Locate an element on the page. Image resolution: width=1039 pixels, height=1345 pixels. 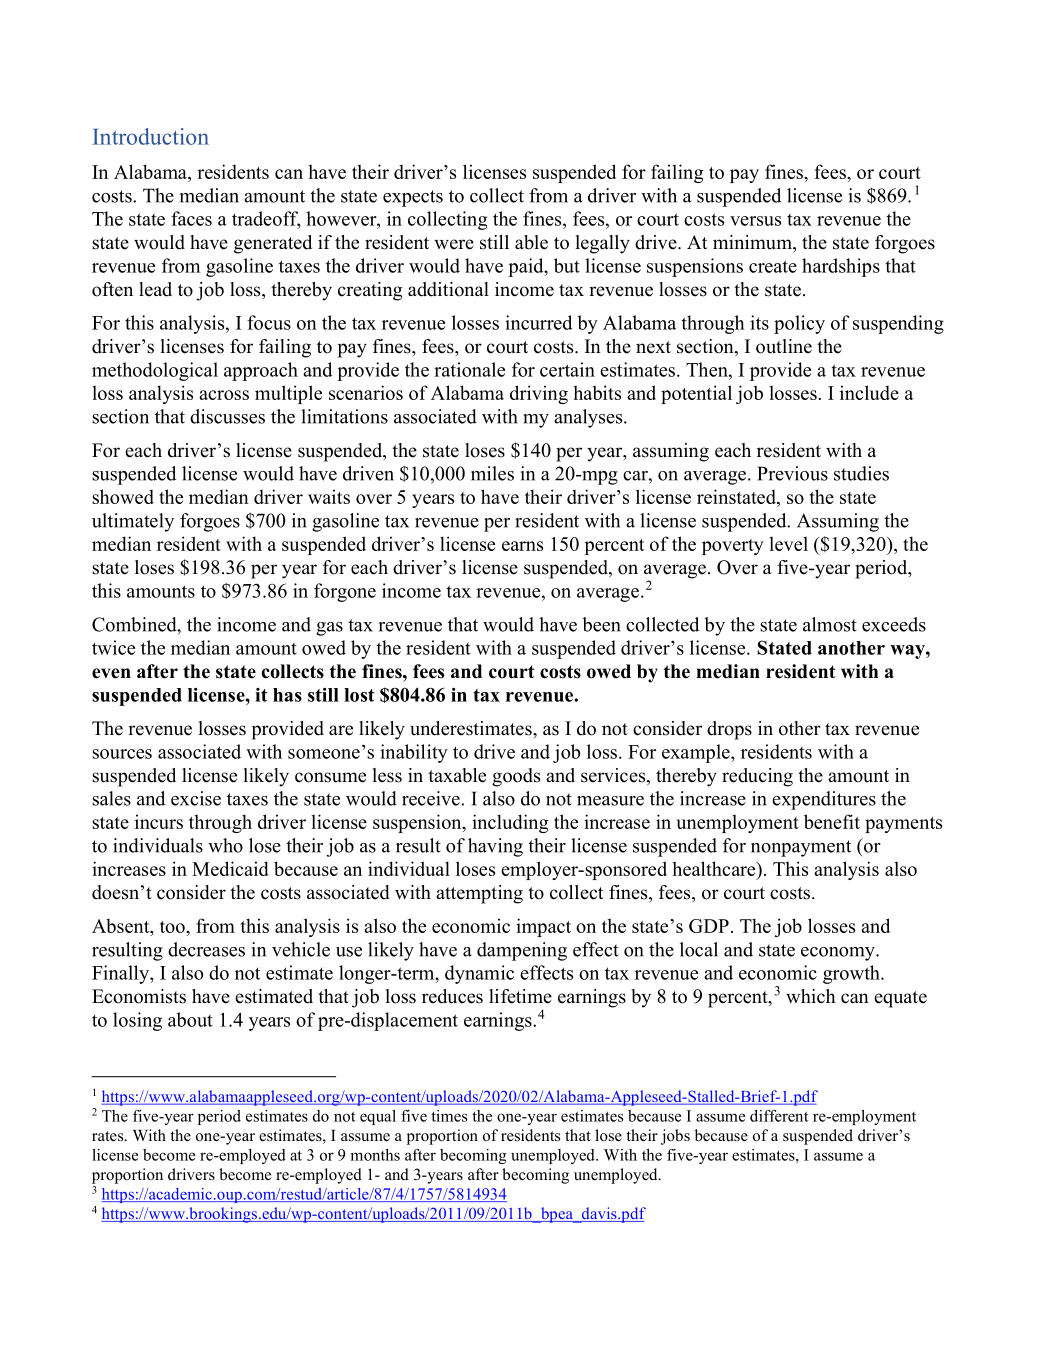
times is located at coordinates (449, 1116).
